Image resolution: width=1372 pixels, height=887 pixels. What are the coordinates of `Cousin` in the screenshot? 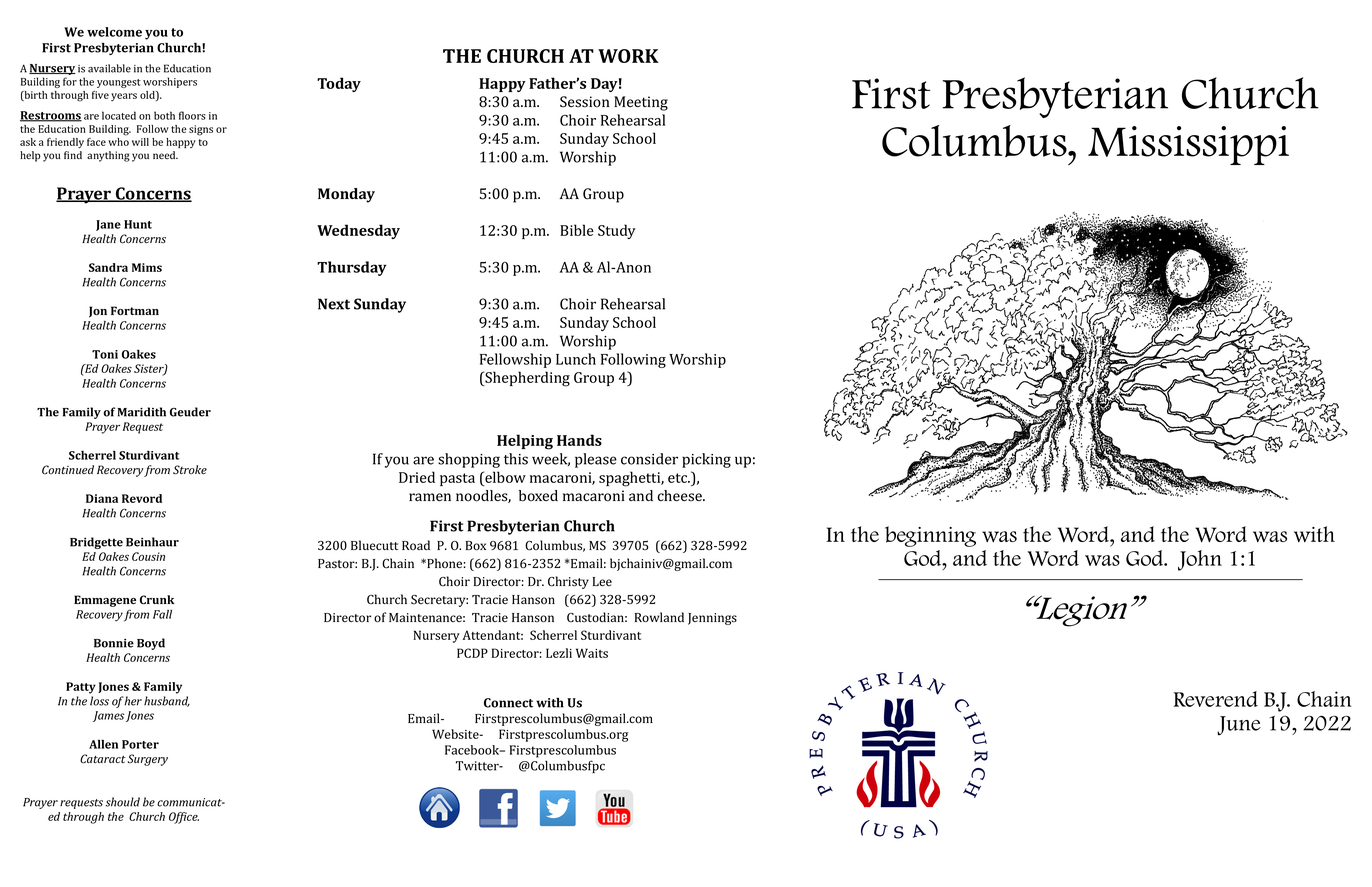 It's located at (148, 556).
